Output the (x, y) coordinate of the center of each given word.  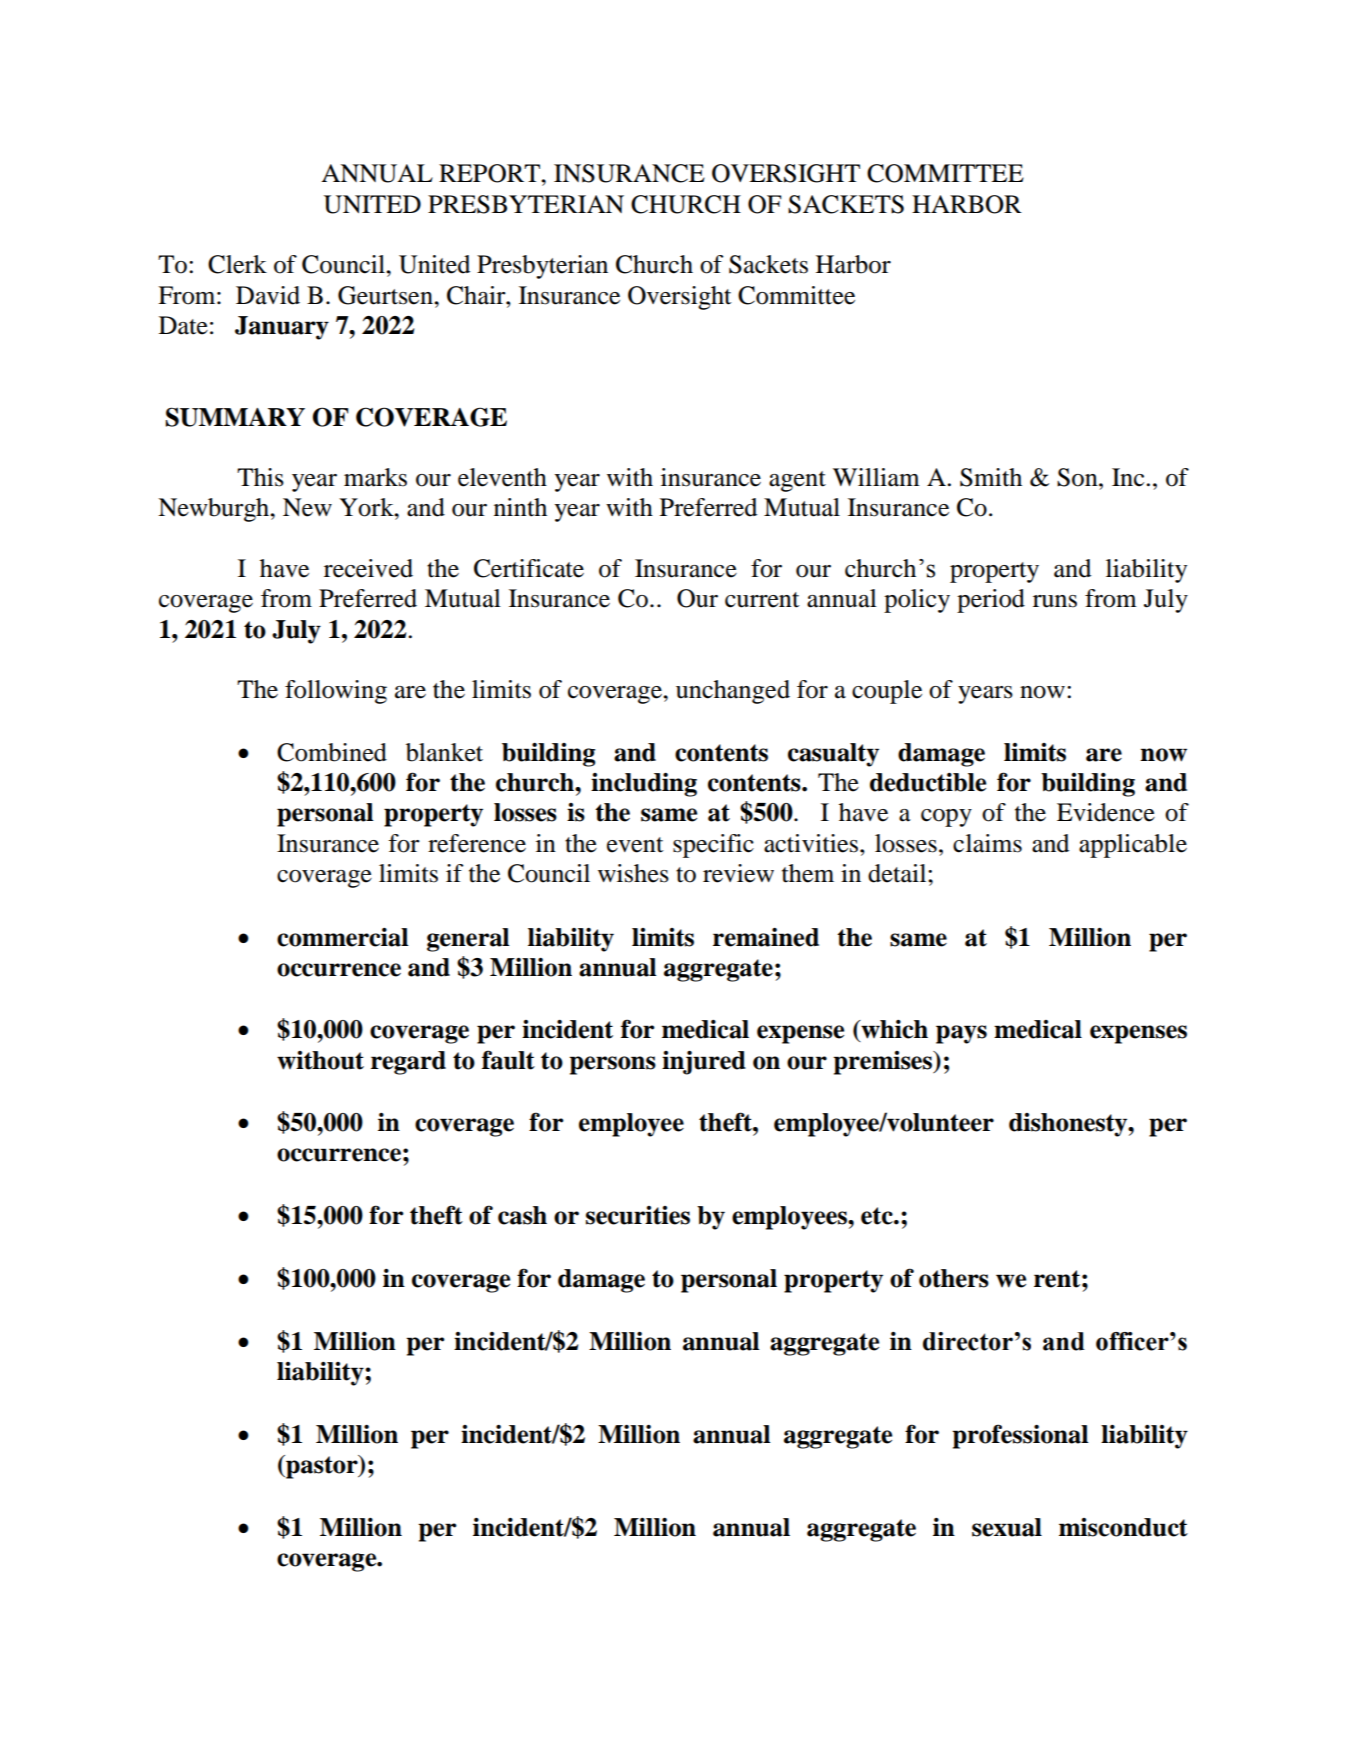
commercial (342, 937)
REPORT (490, 173)
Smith (991, 477)
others (954, 1278)
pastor (322, 1467)
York (367, 507)
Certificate (529, 568)
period (991, 601)
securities (638, 1215)
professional (1020, 1436)
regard (408, 1063)
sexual (1007, 1527)
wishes (633, 873)
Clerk (237, 264)
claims (987, 843)
